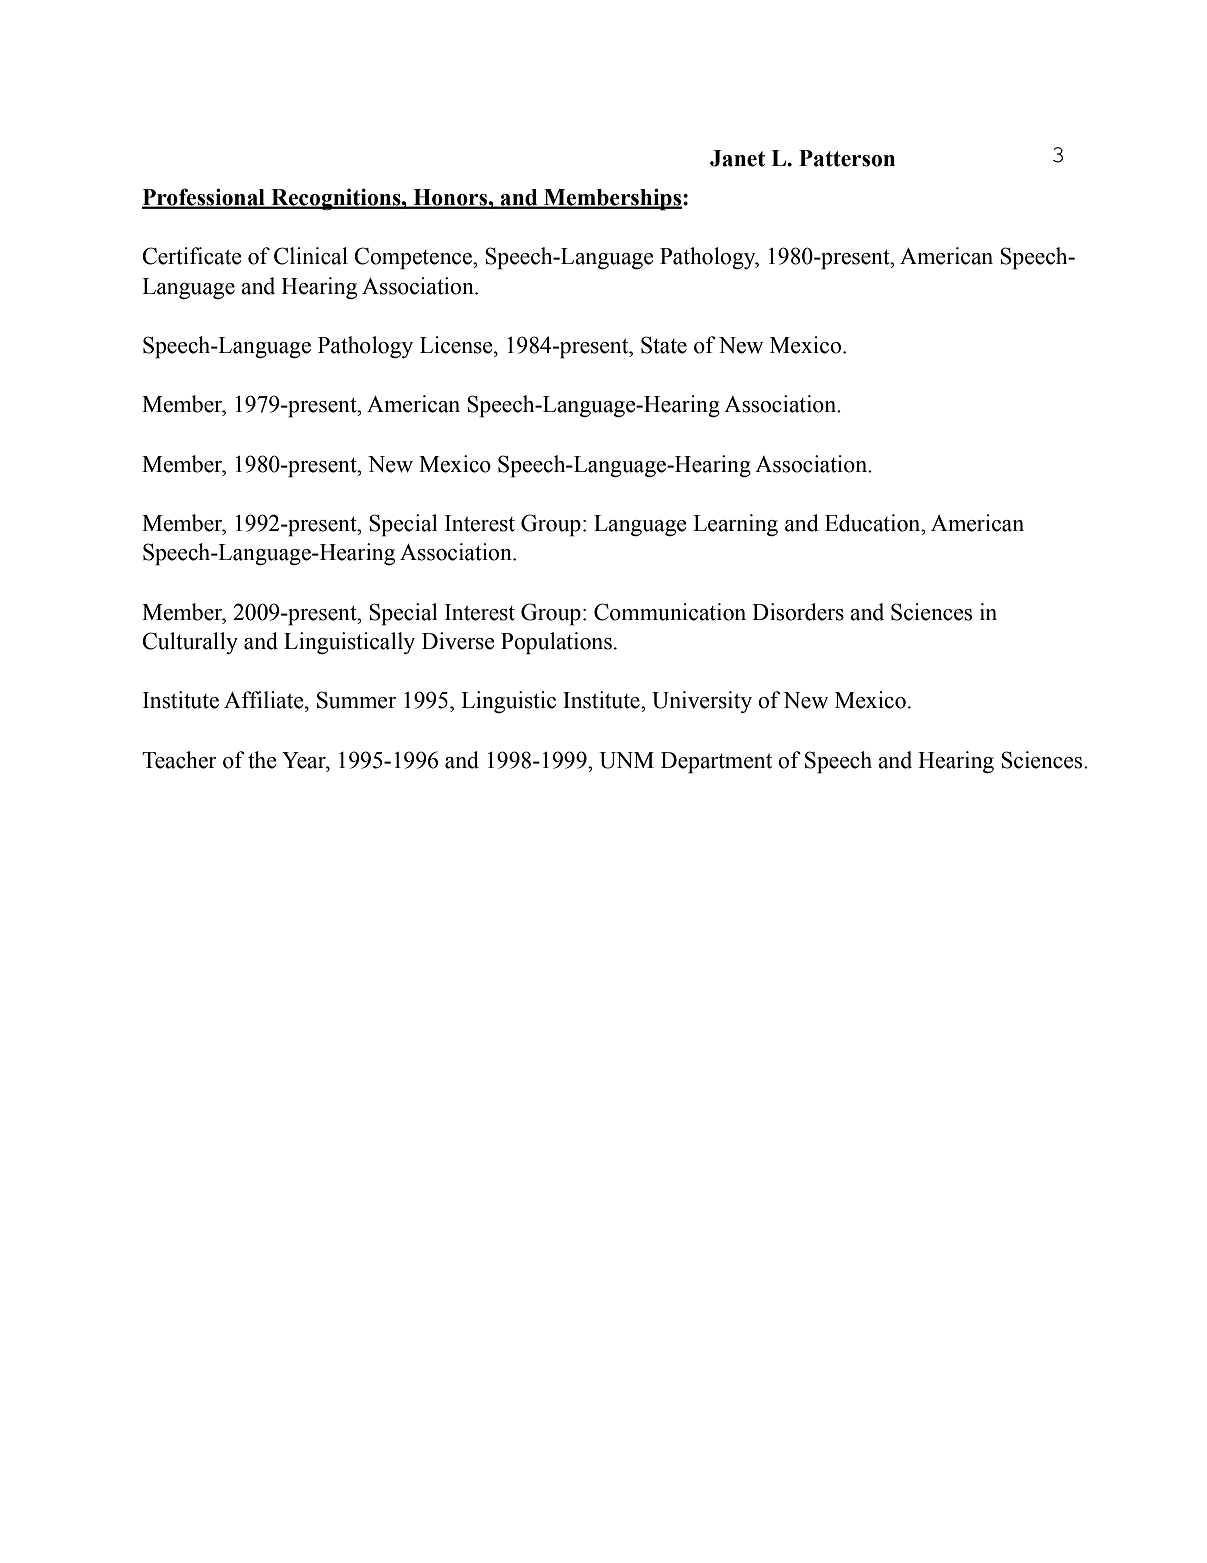  I want to click on Janet, so click(737, 158).
